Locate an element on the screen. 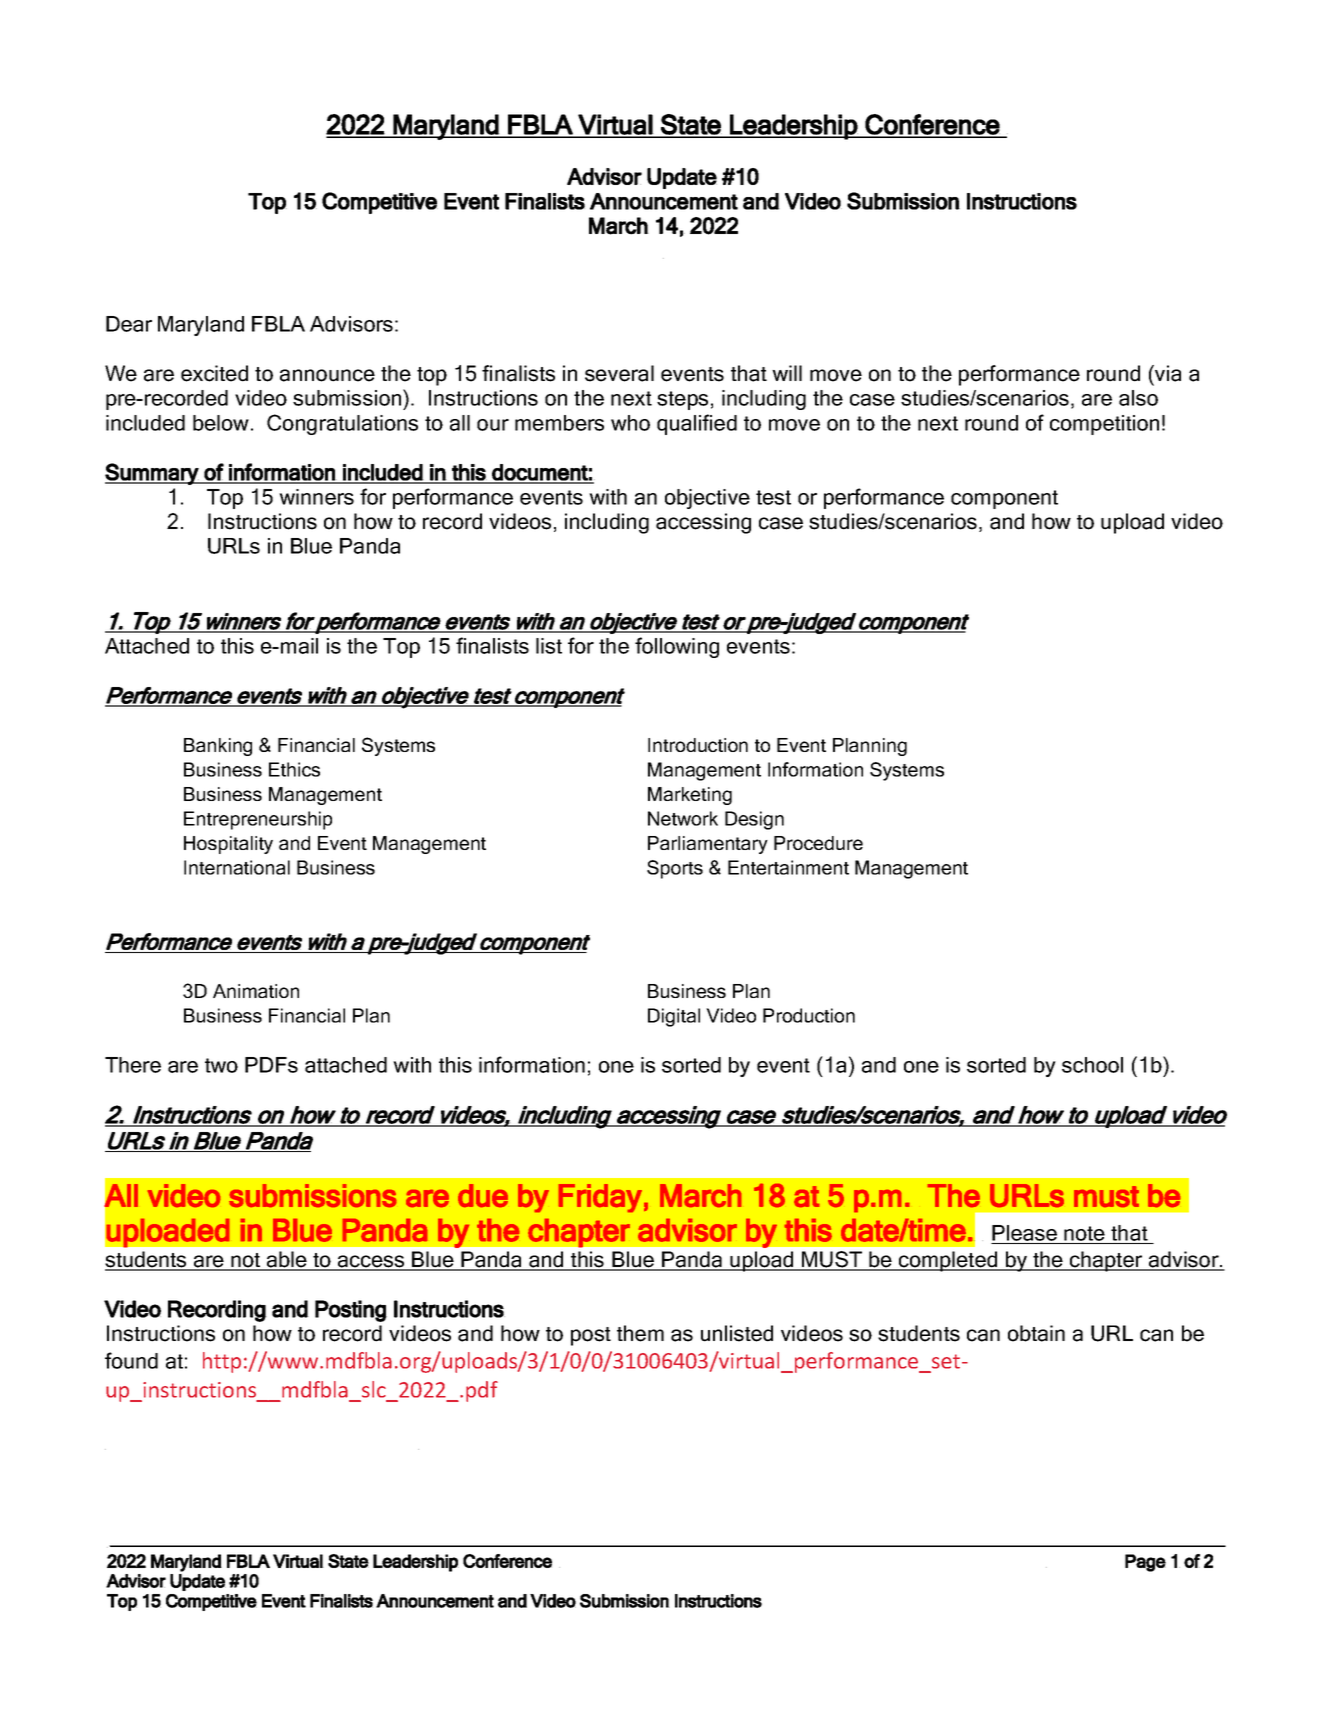  following is located at coordinates (677, 647).
